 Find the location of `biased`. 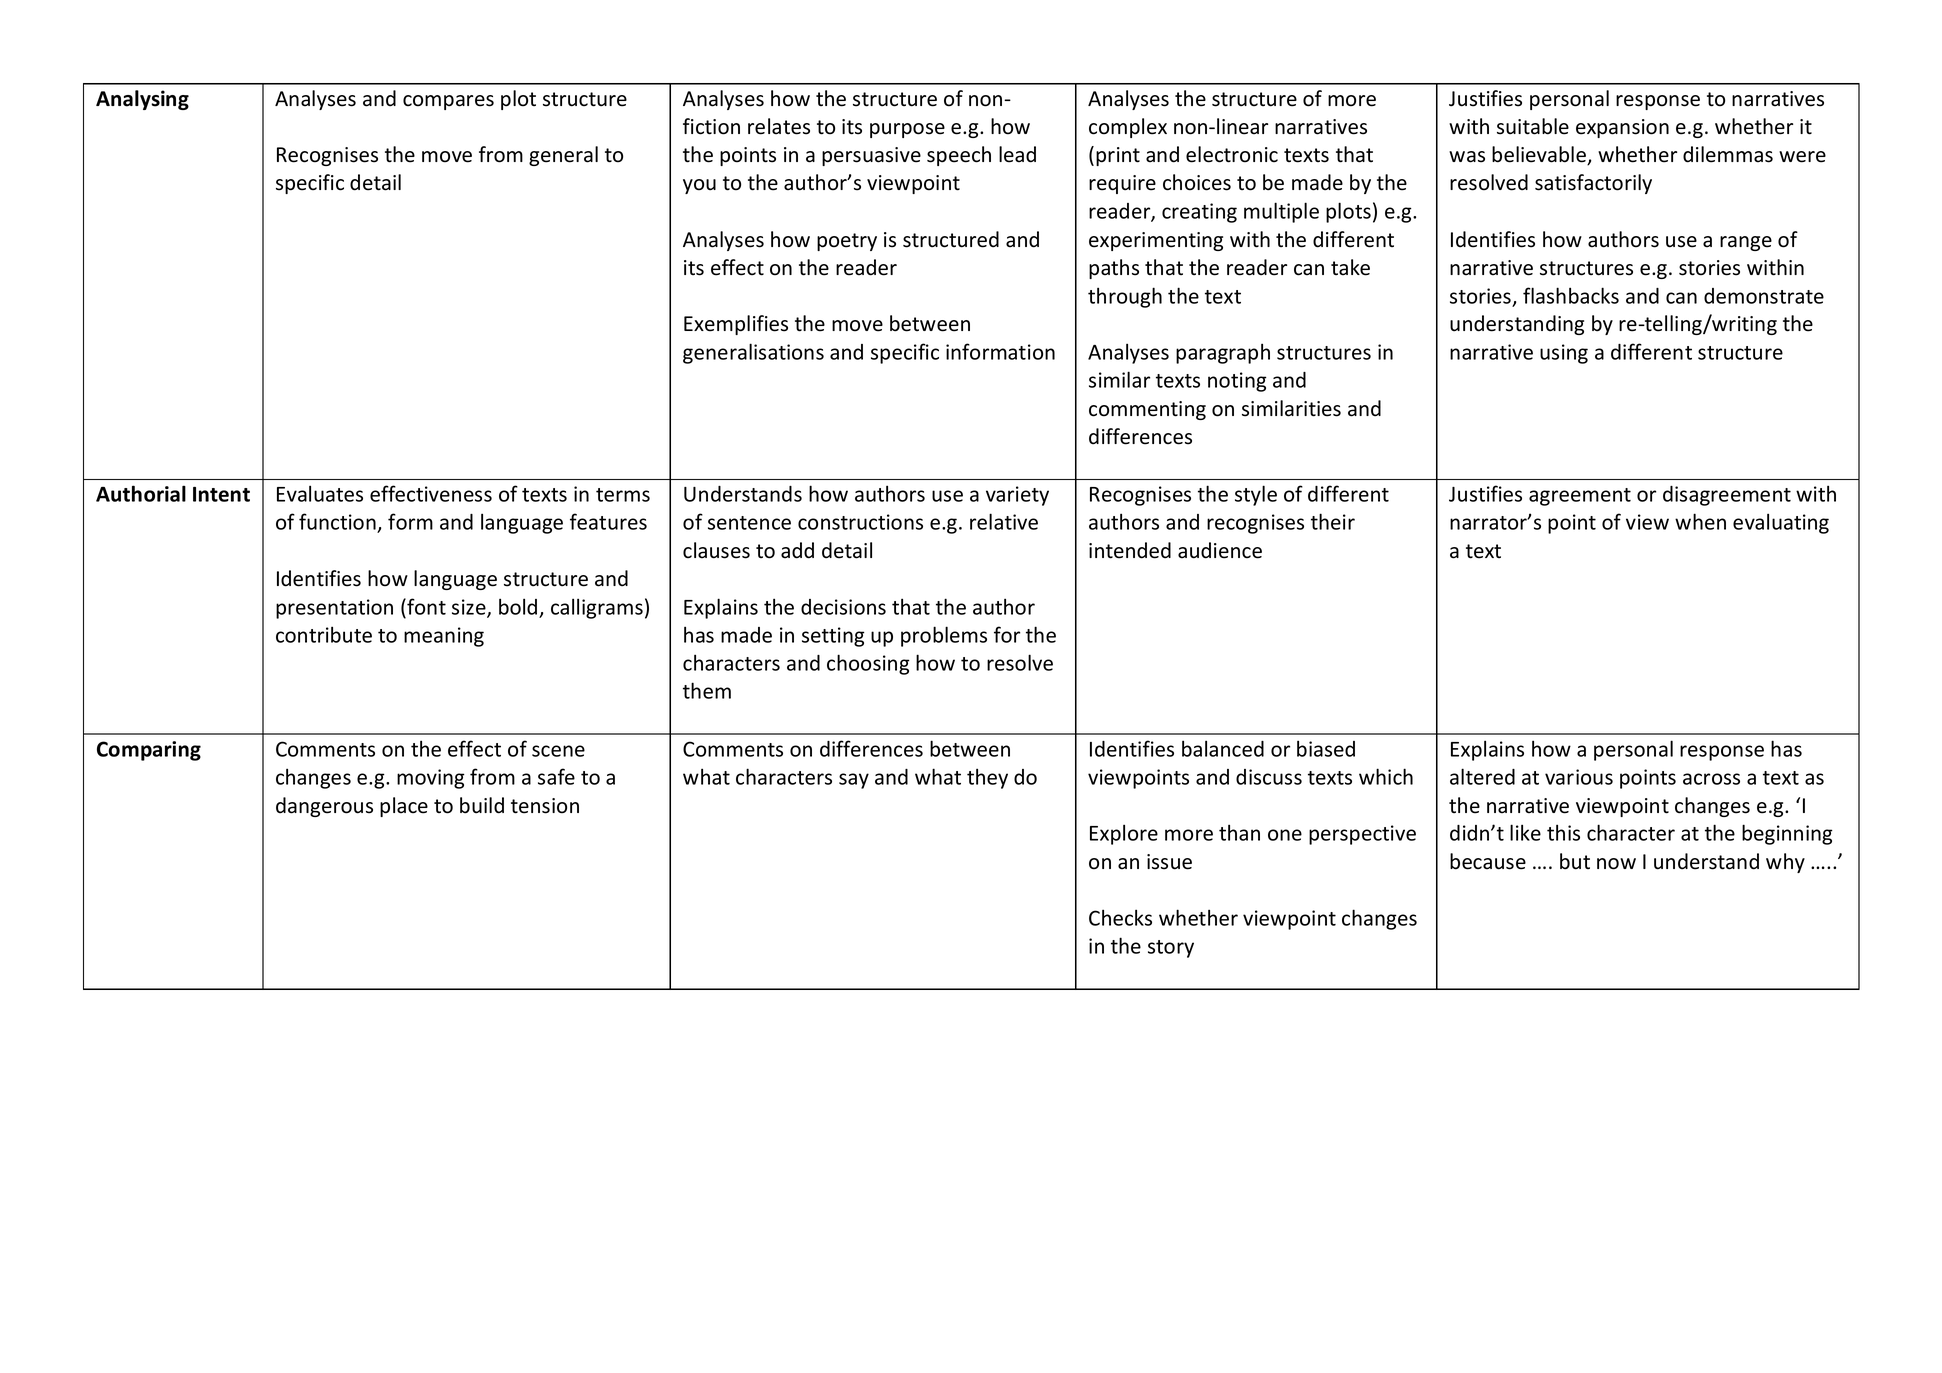

biased is located at coordinates (1326, 748).
